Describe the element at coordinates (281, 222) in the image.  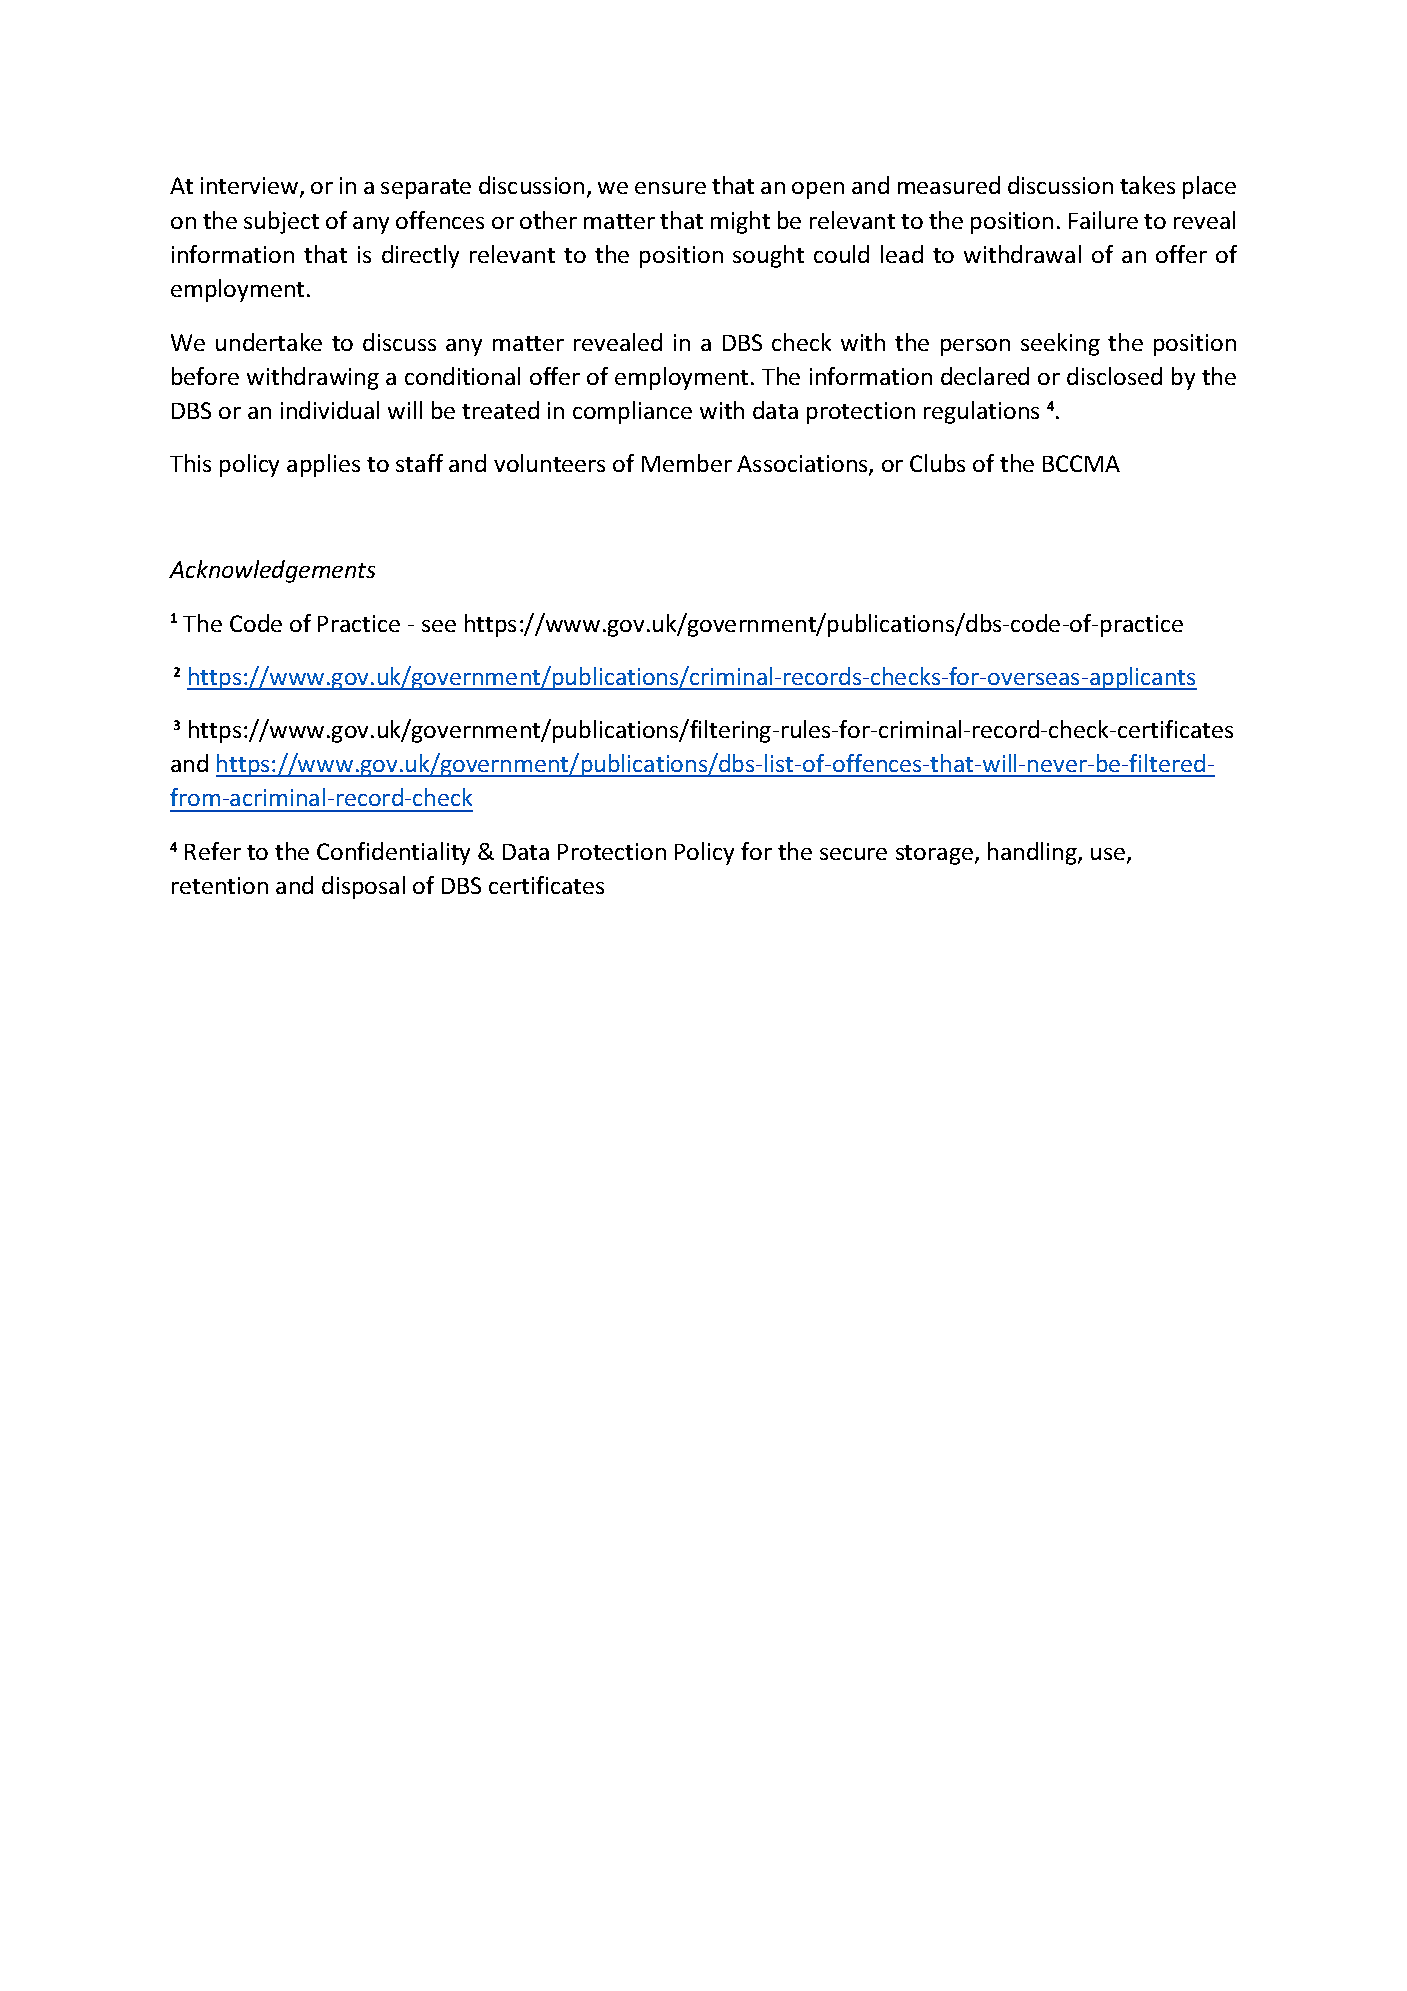
I see `subject` at that location.
